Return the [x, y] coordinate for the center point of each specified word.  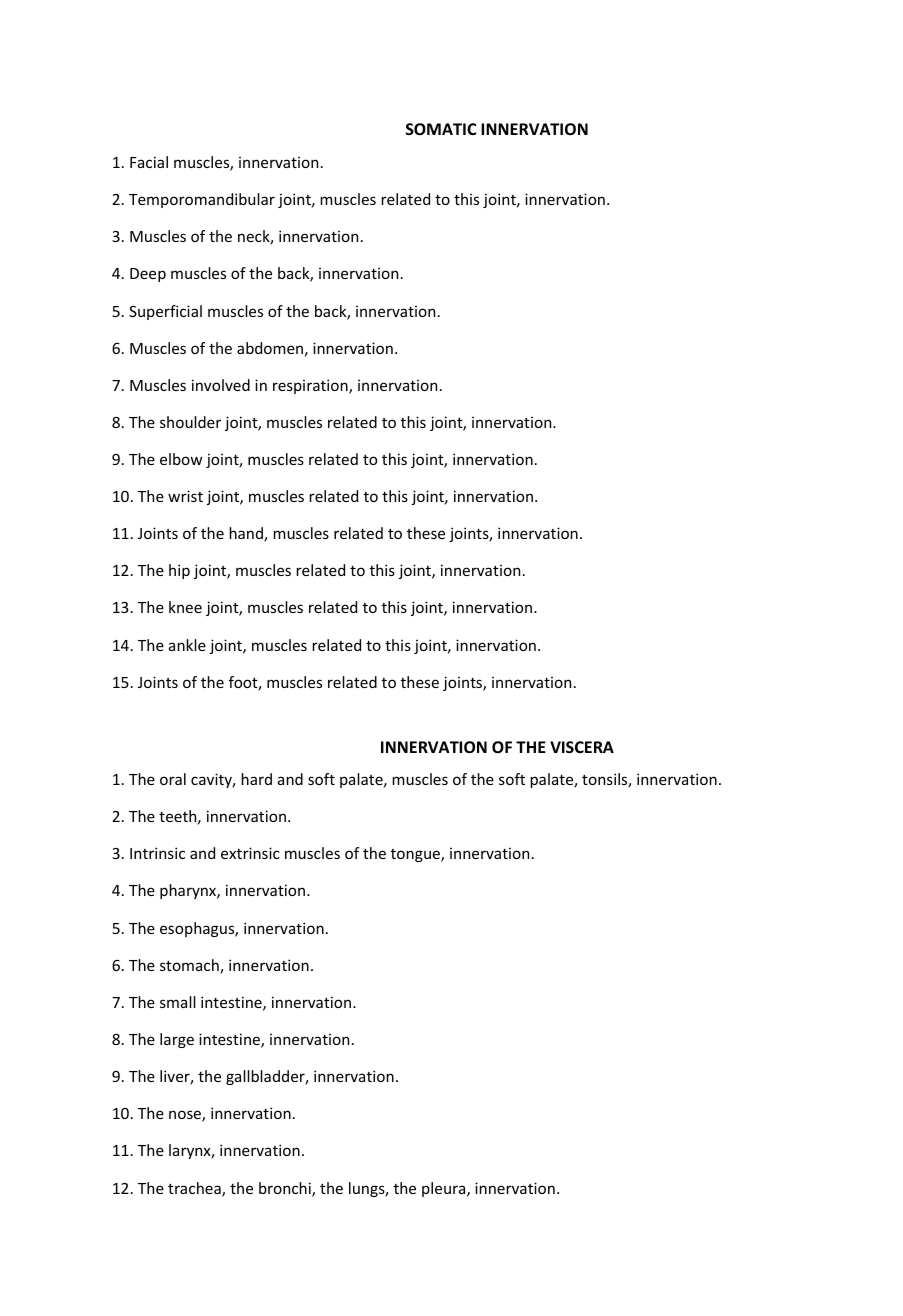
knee [185, 607]
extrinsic [250, 853]
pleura [445, 1189]
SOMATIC [441, 129]
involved [221, 385]
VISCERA [582, 747]
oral [173, 779]
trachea [195, 1189]
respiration [311, 386]
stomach [190, 966]
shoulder [190, 422]
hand [247, 534]
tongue [416, 855]
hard [256, 779]
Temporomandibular [202, 200]
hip [179, 571]
